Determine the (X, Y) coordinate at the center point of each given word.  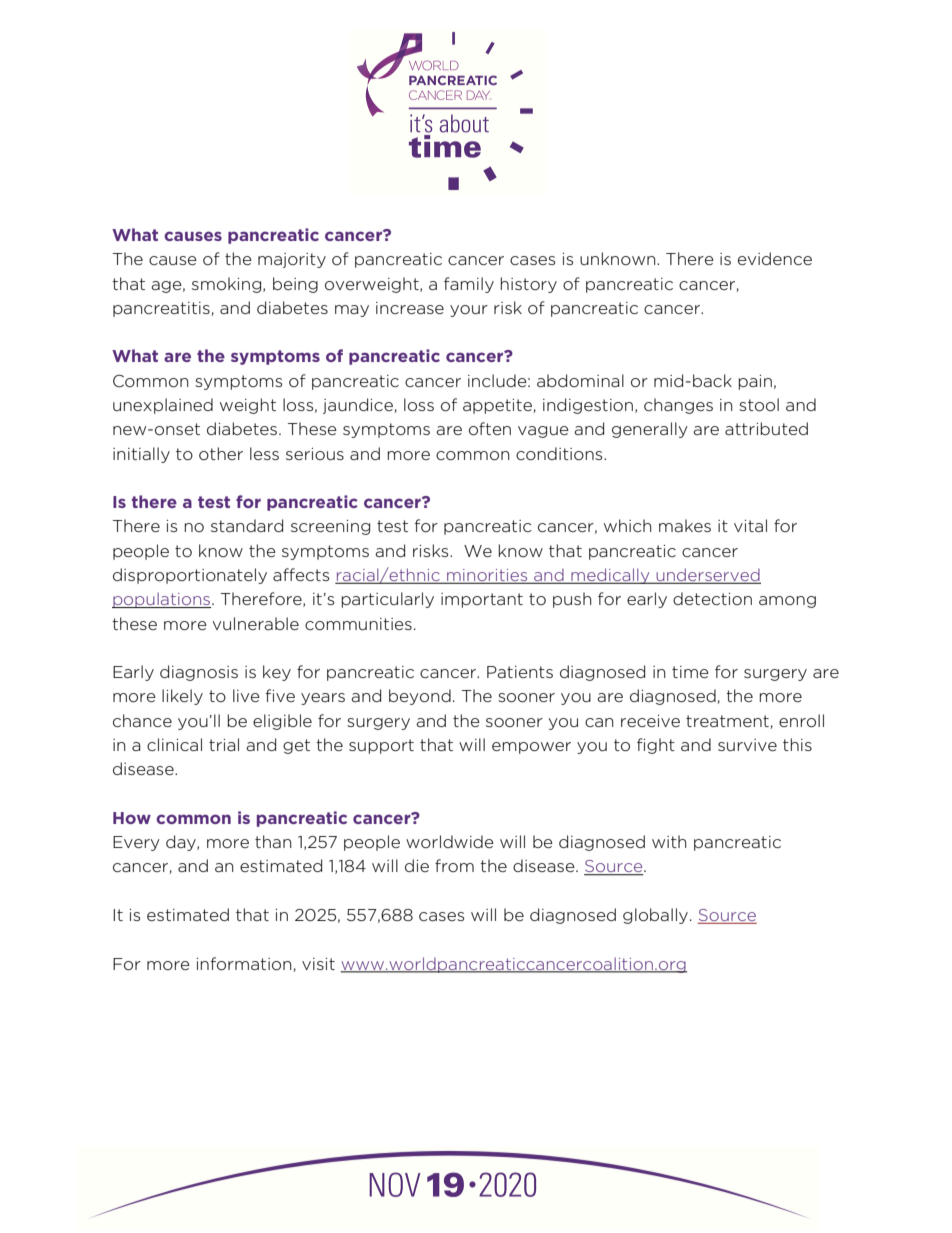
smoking (228, 285)
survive (747, 745)
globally (655, 916)
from (454, 865)
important (482, 600)
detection (712, 598)
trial (224, 744)
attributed (766, 428)
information (245, 964)
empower (531, 748)
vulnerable (256, 623)
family (469, 285)
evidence (775, 258)
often (490, 429)
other (221, 453)
